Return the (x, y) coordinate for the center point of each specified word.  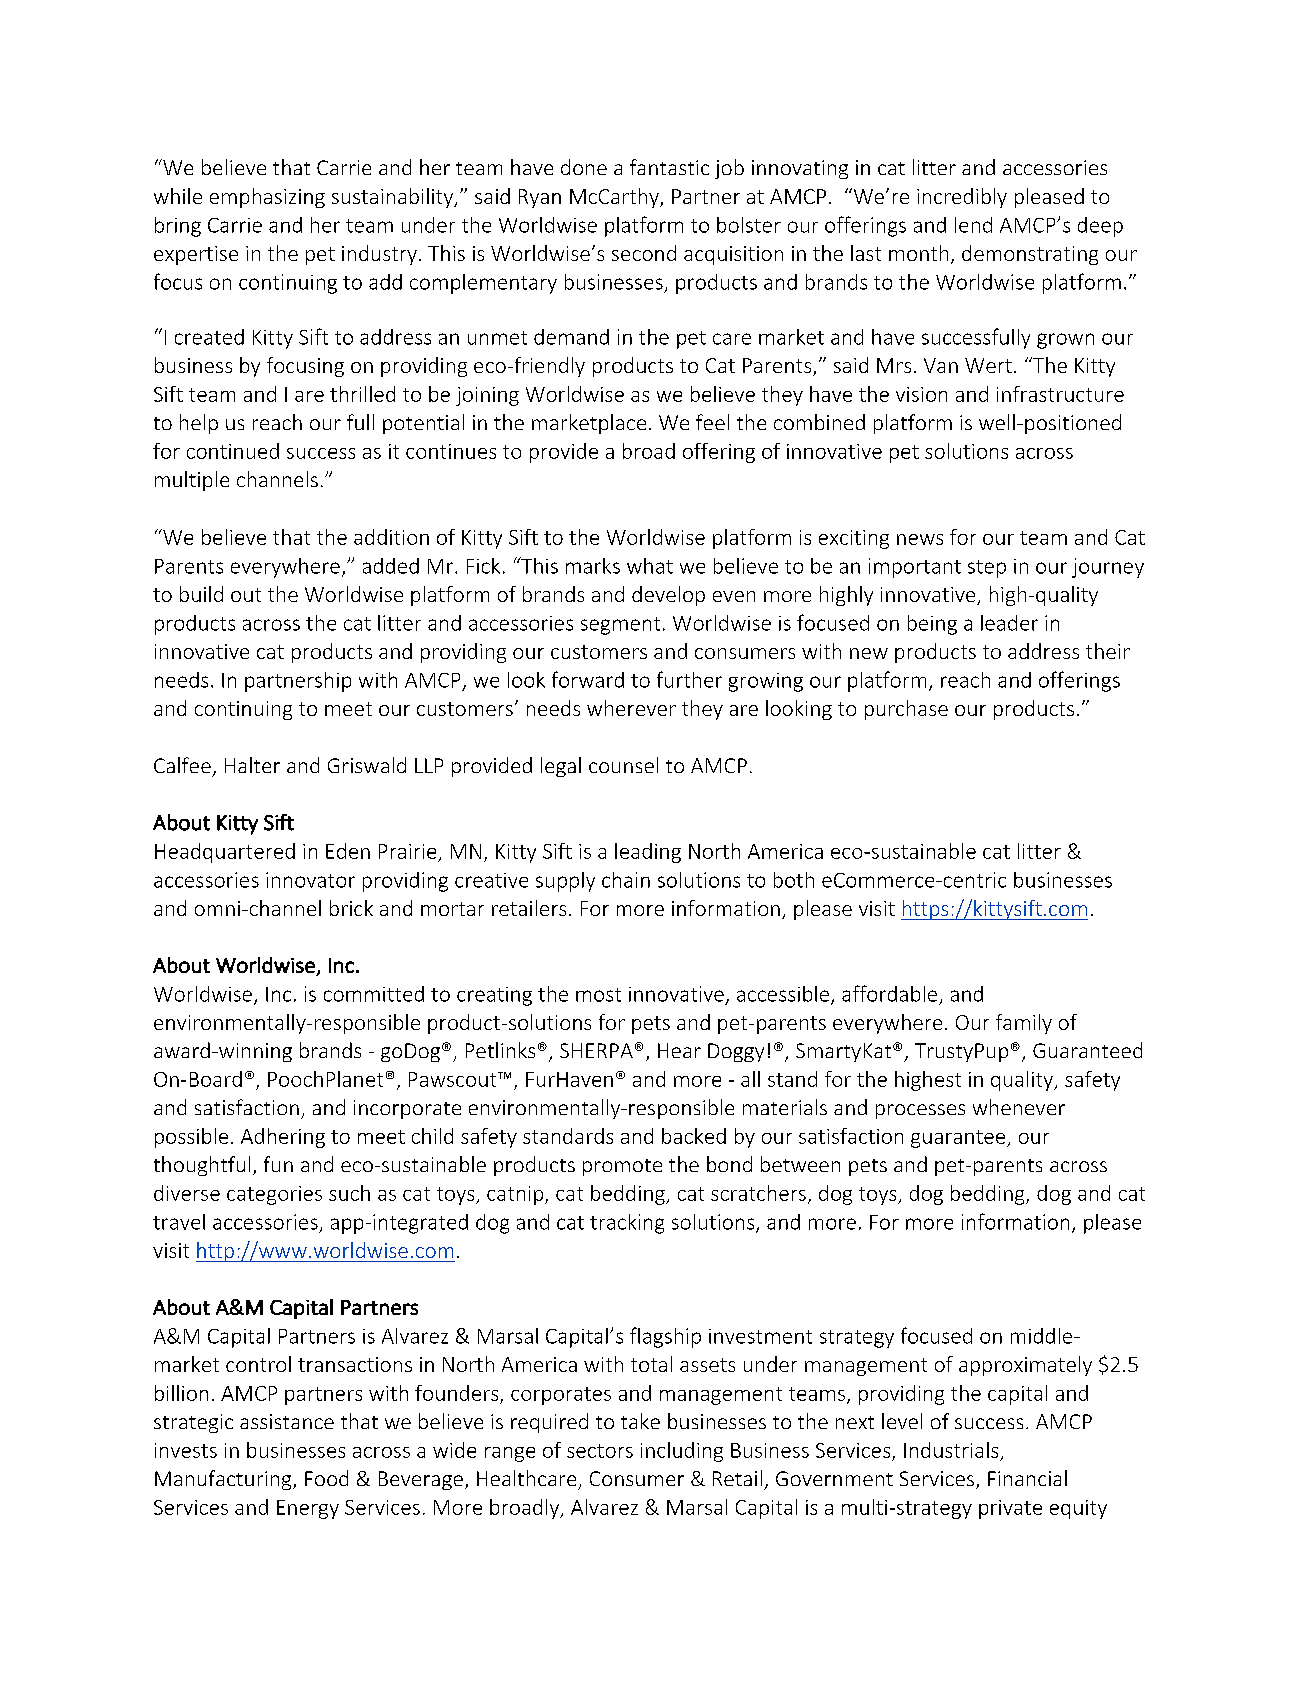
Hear (679, 1050)
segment (620, 626)
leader (1009, 623)
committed (374, 994)
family (1024, 1024)
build (201, 594)
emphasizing (267, 198)
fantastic (669, 167)
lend (973, 225)
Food (326, 1478)
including (682, 1452)
